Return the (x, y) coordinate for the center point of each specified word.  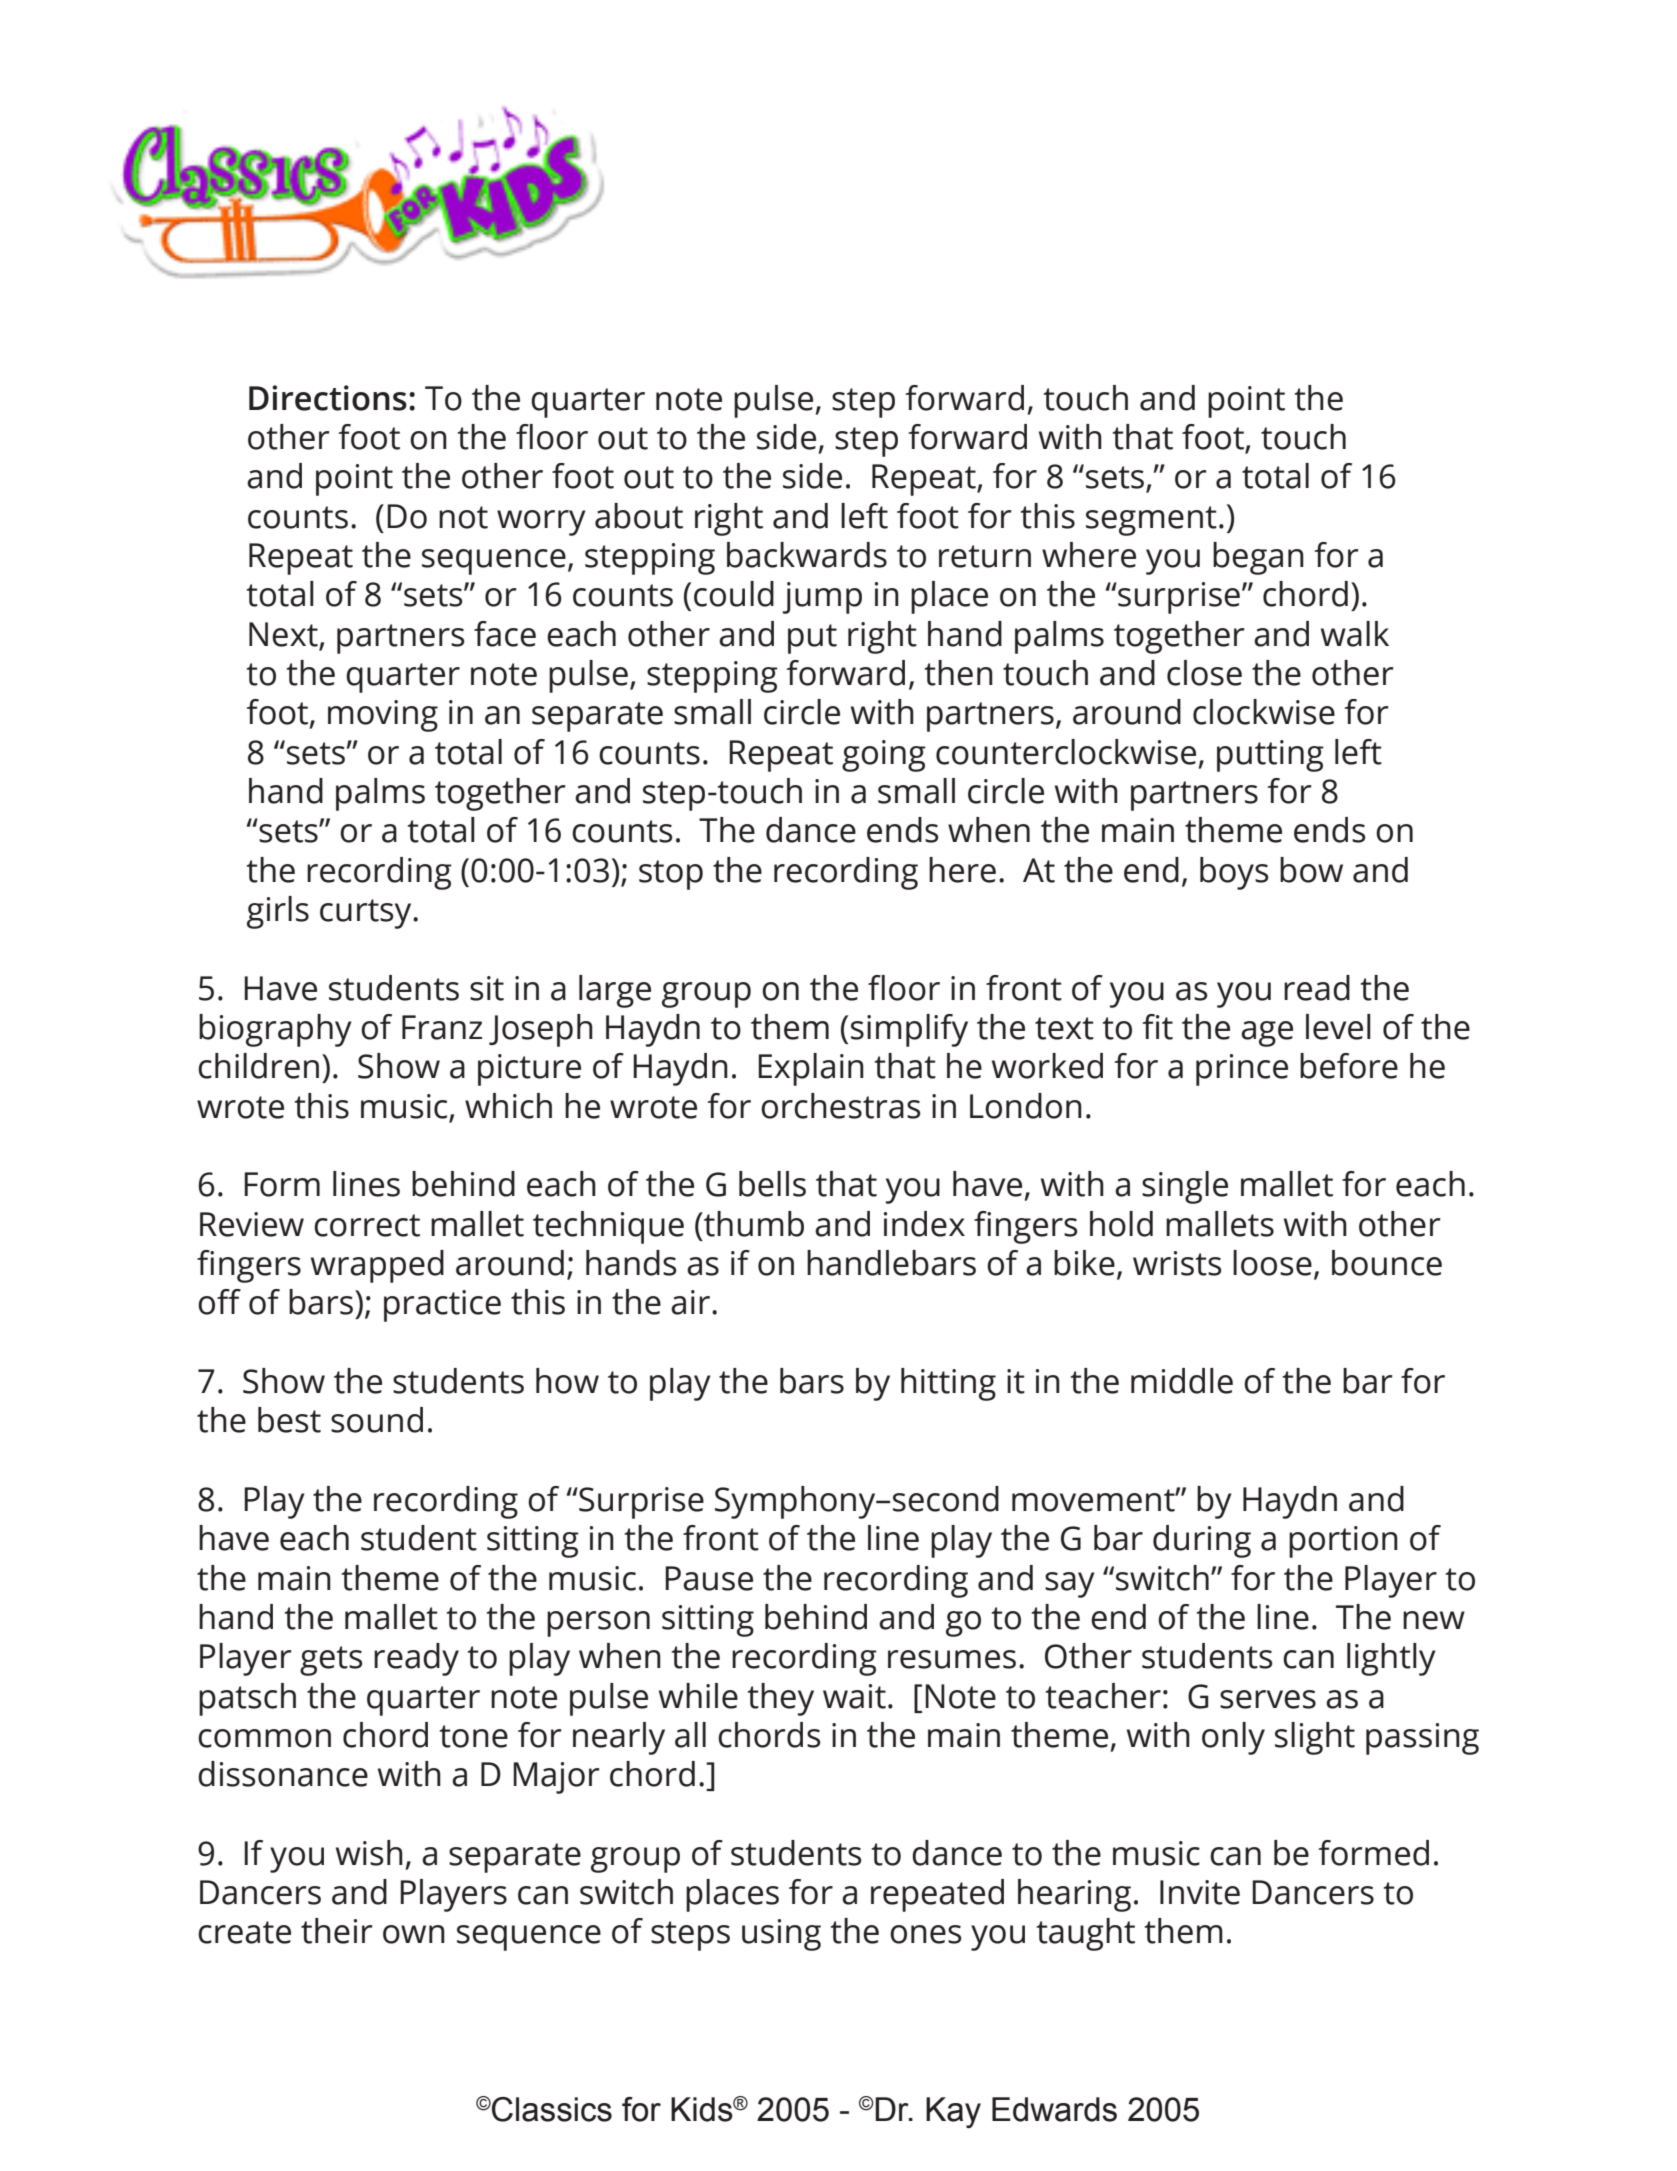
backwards (807, 555)
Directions (328, 398)
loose (1272, 1263)
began (1258, 558)
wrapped (377, 1266)
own (414, 1934)
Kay (953, 2112)
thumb (753, 1224)
